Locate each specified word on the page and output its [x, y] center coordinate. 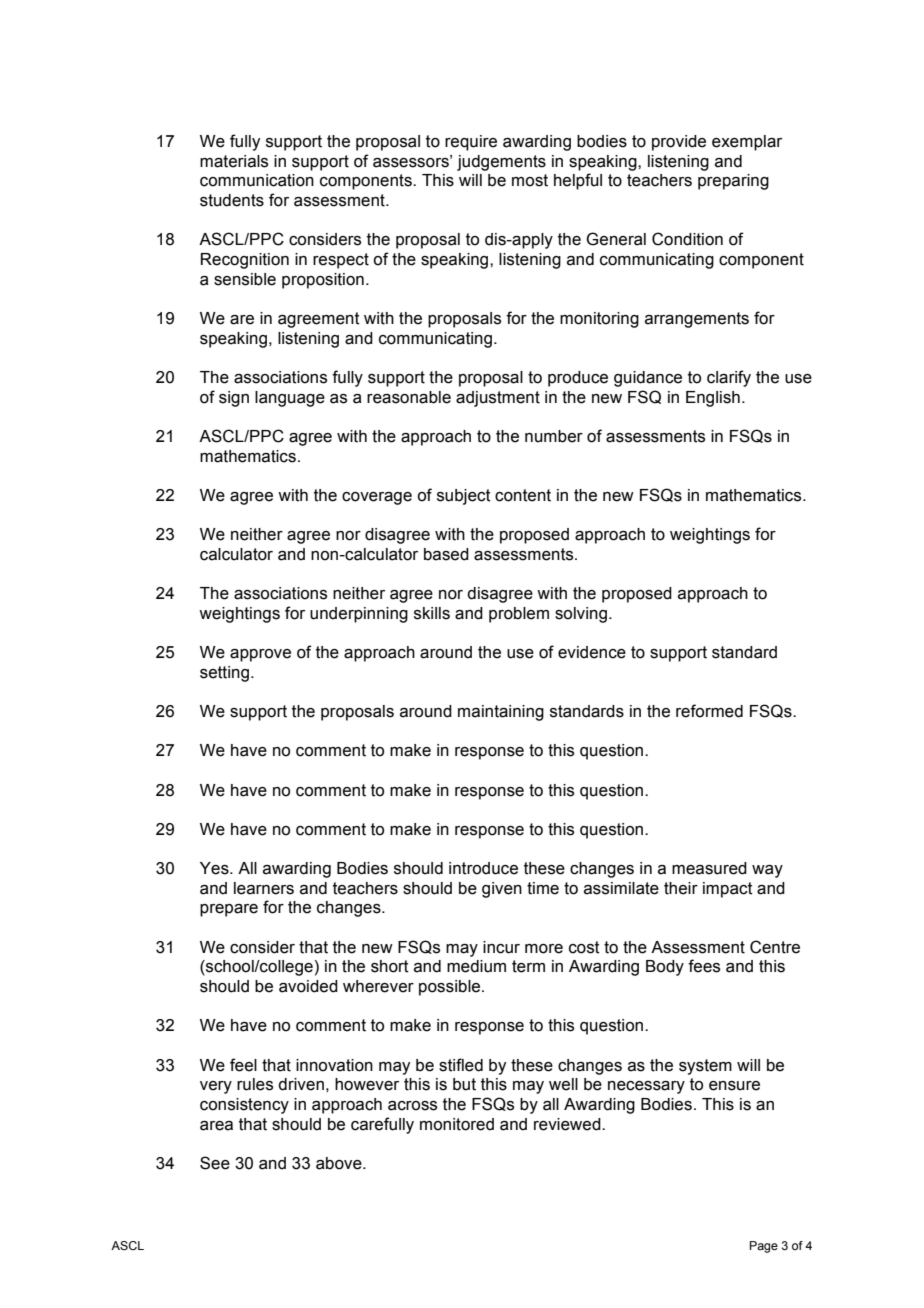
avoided [308, 986]
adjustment [498, 399]
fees [704, 966]
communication [257, 180]
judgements [501, 163]
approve [260, 655]
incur [501, 947]
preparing [733, 182]
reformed [709, 711]
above [340, 1163]
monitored [457, 1124]
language [290, 399]
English [713, 399]
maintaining [501, 713]
